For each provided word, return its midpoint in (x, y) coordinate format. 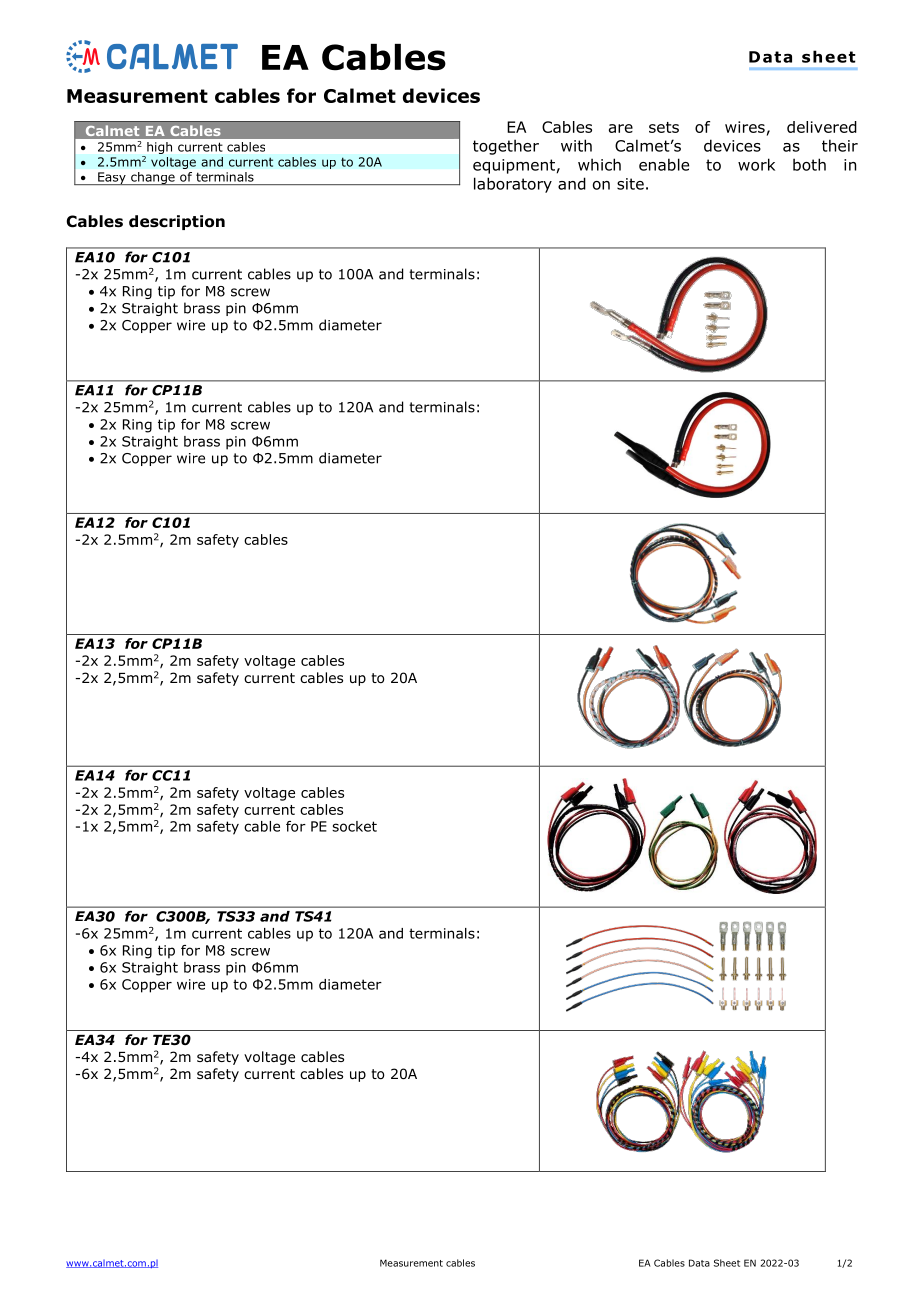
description (177, 222)
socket (354, 826)
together (506, 147)
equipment (514, 166)
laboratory (513, 185)
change (153, 178)
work (756, 164)
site (630, 184)
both (809, 164)
